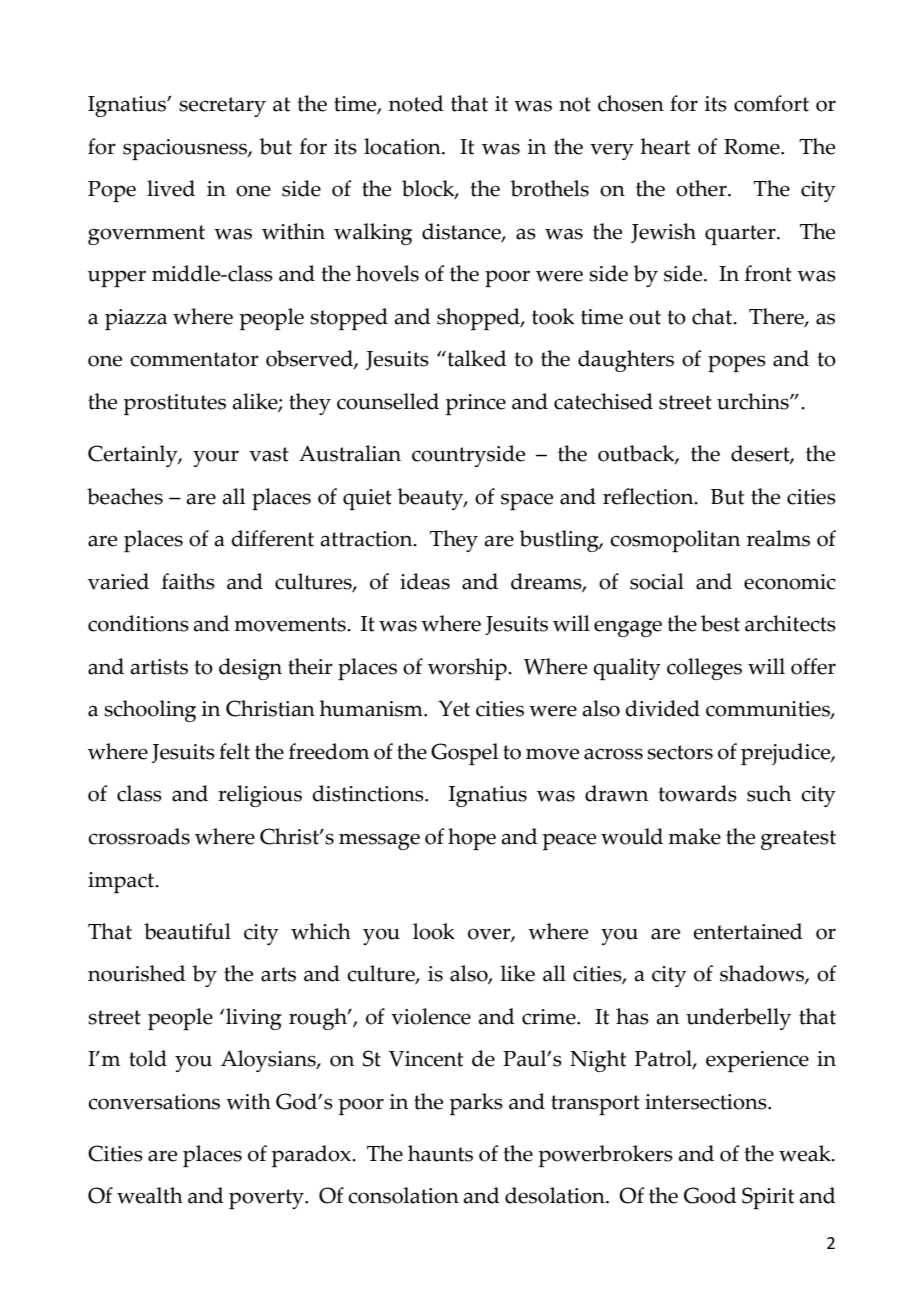 The width and height of the screenshot is (924, 1309). Describe the element at coordinates (649, 496) in the screenshot. I see `reflection` at that location.
